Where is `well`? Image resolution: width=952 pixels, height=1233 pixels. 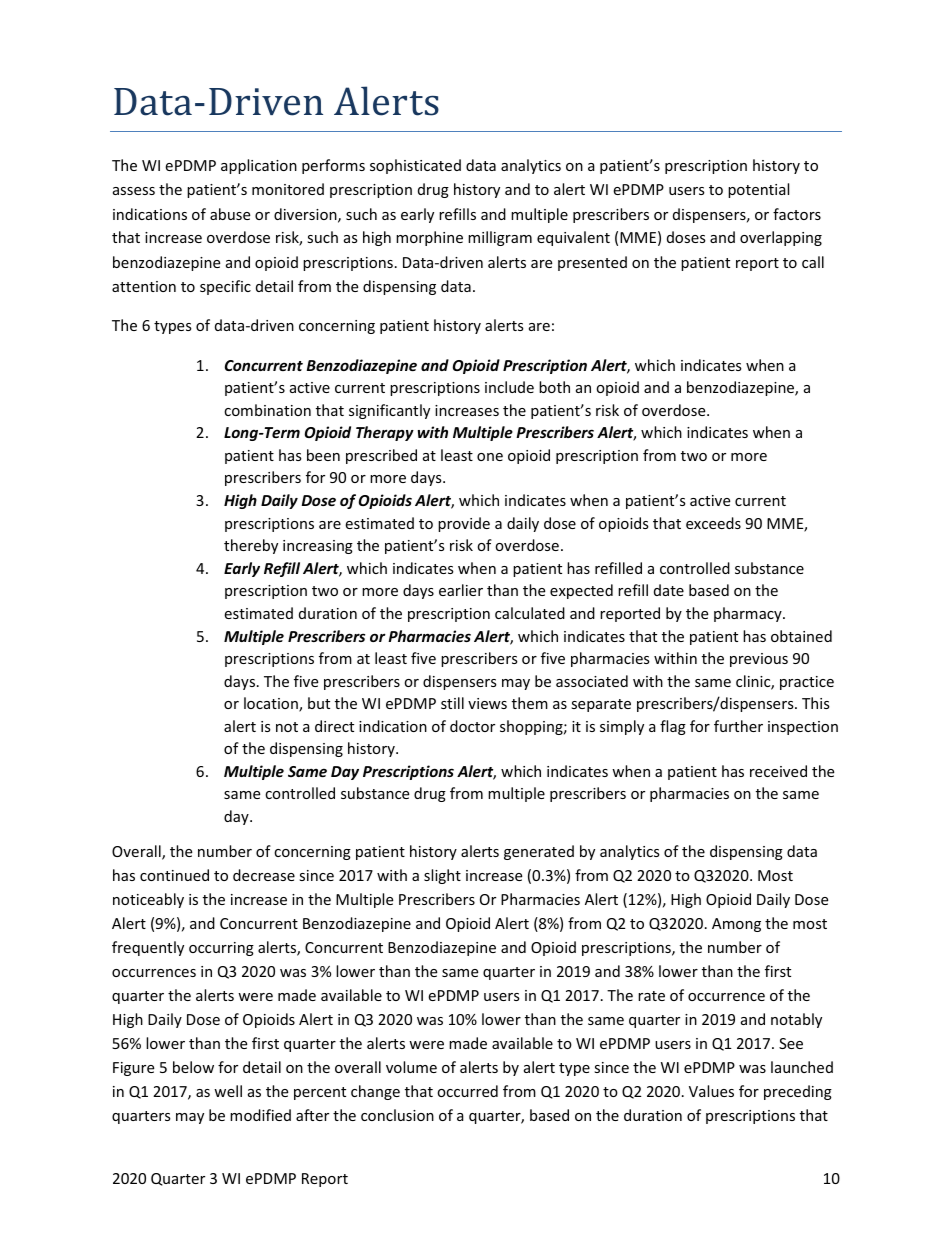 well is located at coordinates (228, 1091).
